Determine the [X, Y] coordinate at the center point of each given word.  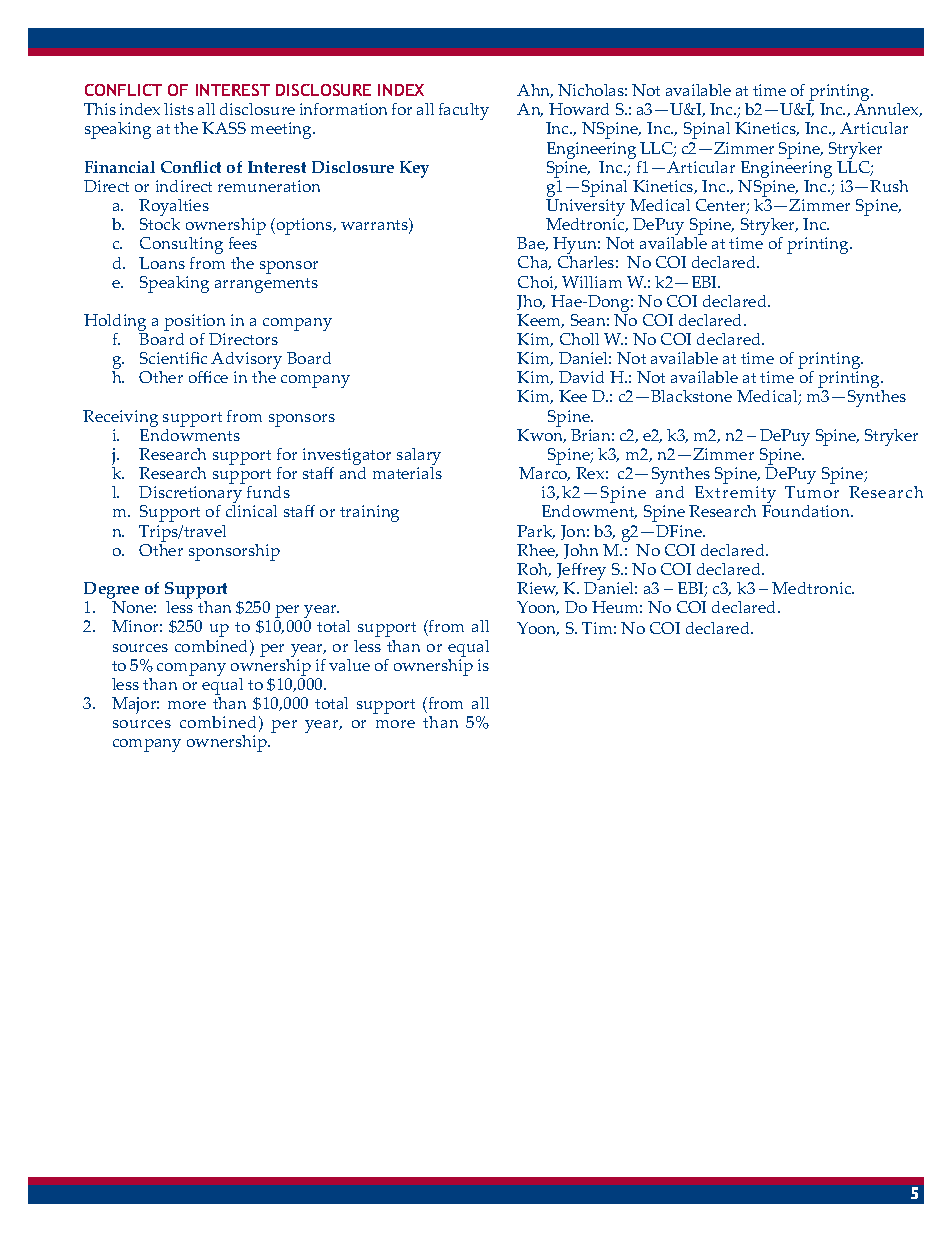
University [585, 209]
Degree [111, 592]
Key [414, 169]
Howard [579, 109]
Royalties [174, 209]
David [581, 377]
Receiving [120, 418]
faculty [464, 111]
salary [419, 458]
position [194, 324]
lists [179, 109]
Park [536, 532]
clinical [251, 511]
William [592, 282]
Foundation [807, 511]
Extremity [734, 496]
